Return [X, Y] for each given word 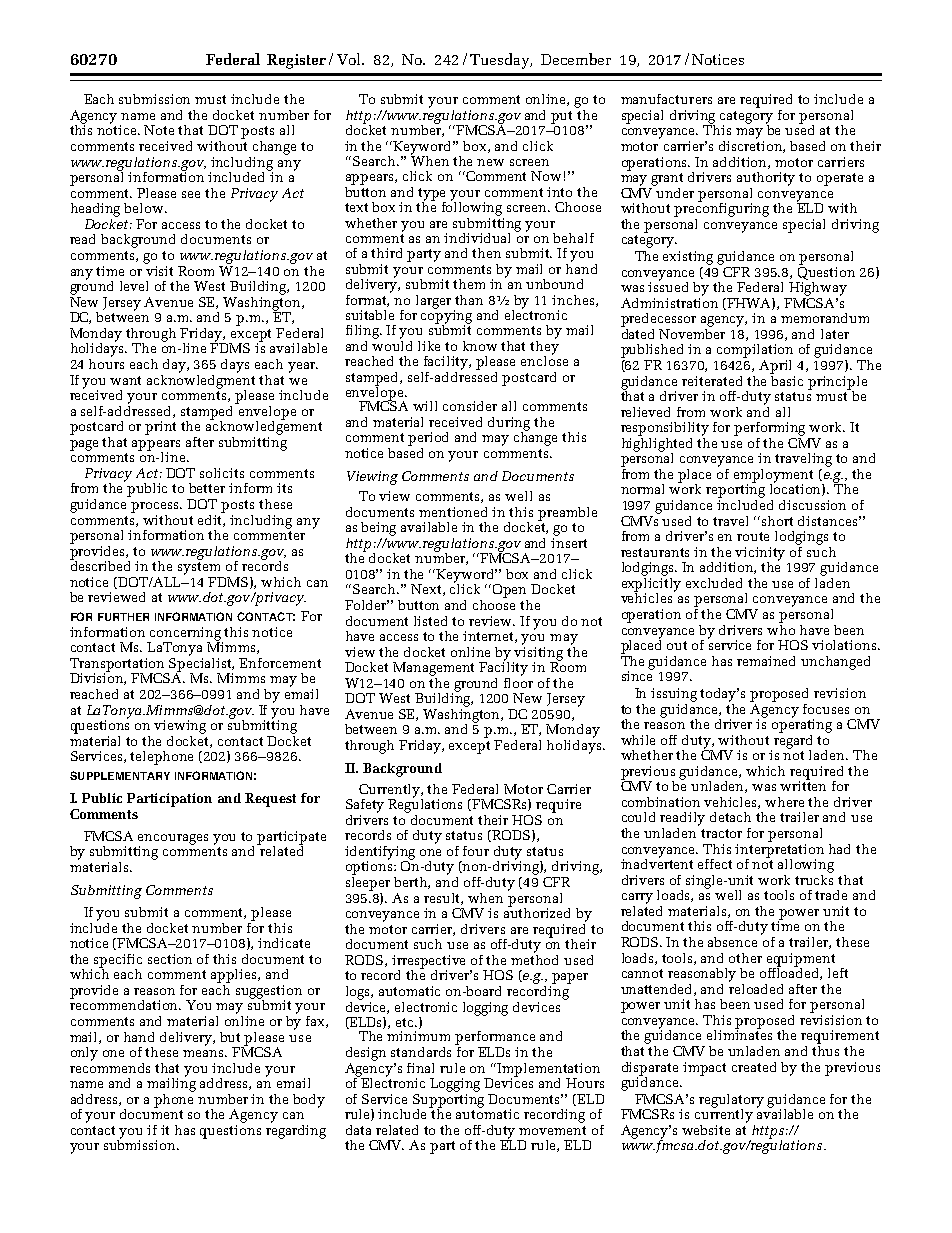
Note [159, 130]
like [429, 346]
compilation [755, 351]
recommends [110, 1066]
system [199, 568]
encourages [173, 840]
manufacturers [666, 99]
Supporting [448, 1100]
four [476, 851]
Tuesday [501, 61]
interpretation [779, 850]
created [754, 1067]
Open [509, 591]
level [134, 286]
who [781, 628]
